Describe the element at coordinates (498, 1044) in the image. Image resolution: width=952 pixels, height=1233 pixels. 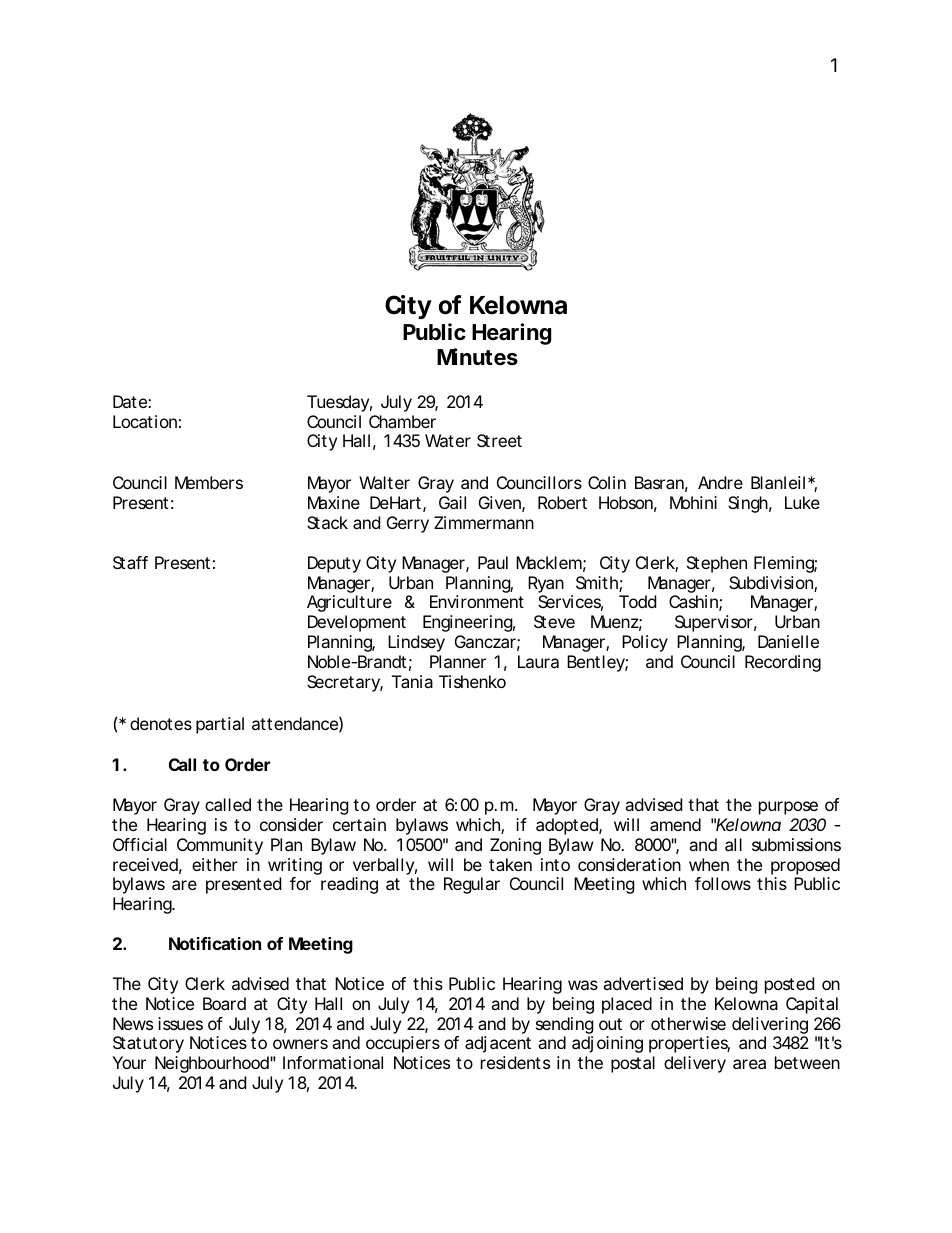
I see `adjacent` at that location.
